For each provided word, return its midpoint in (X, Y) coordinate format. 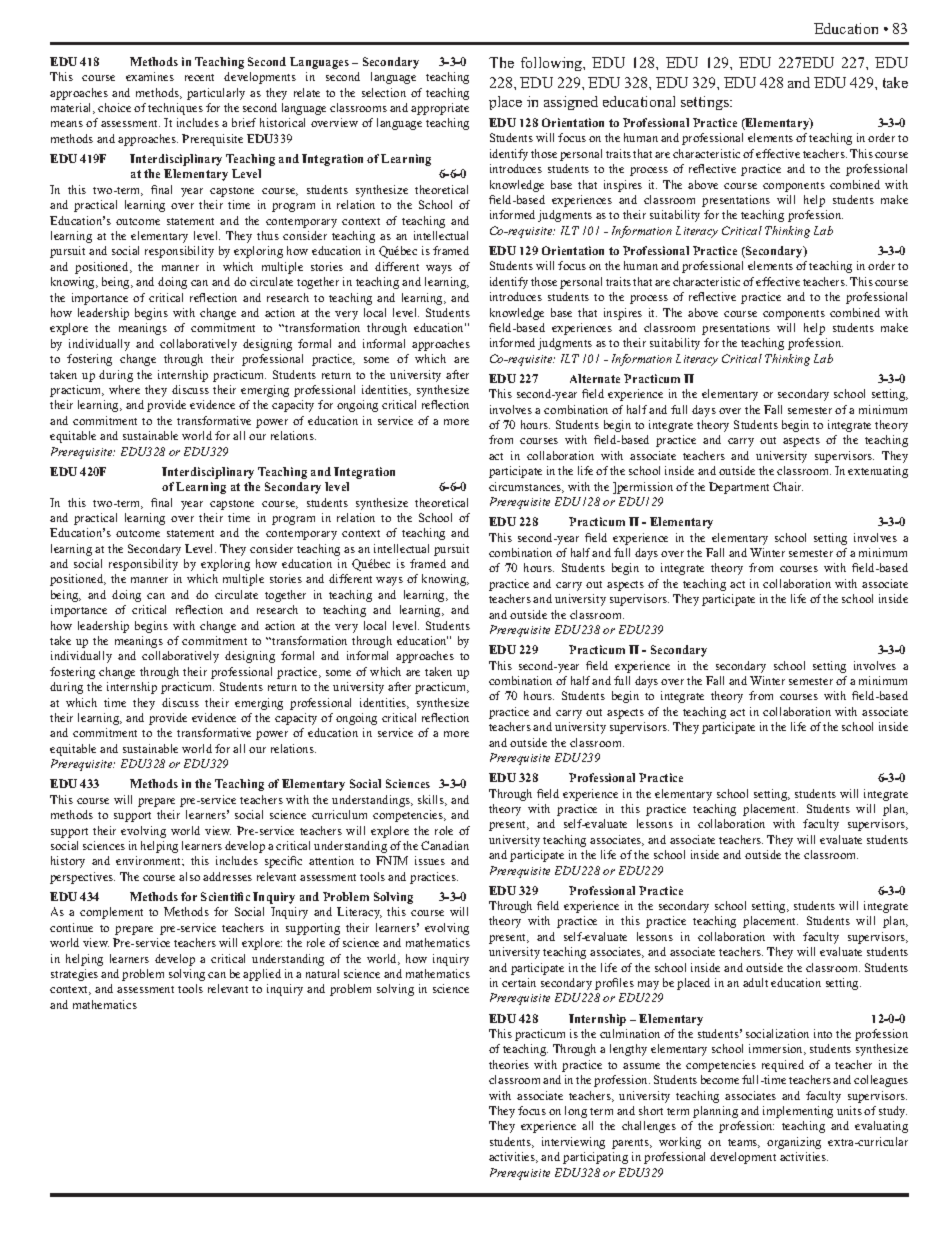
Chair (788, 486)
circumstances (526, 487)
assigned (571, 103)
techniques (175, 109)
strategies (74, 975)
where (124, 389)
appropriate (440, 109)
